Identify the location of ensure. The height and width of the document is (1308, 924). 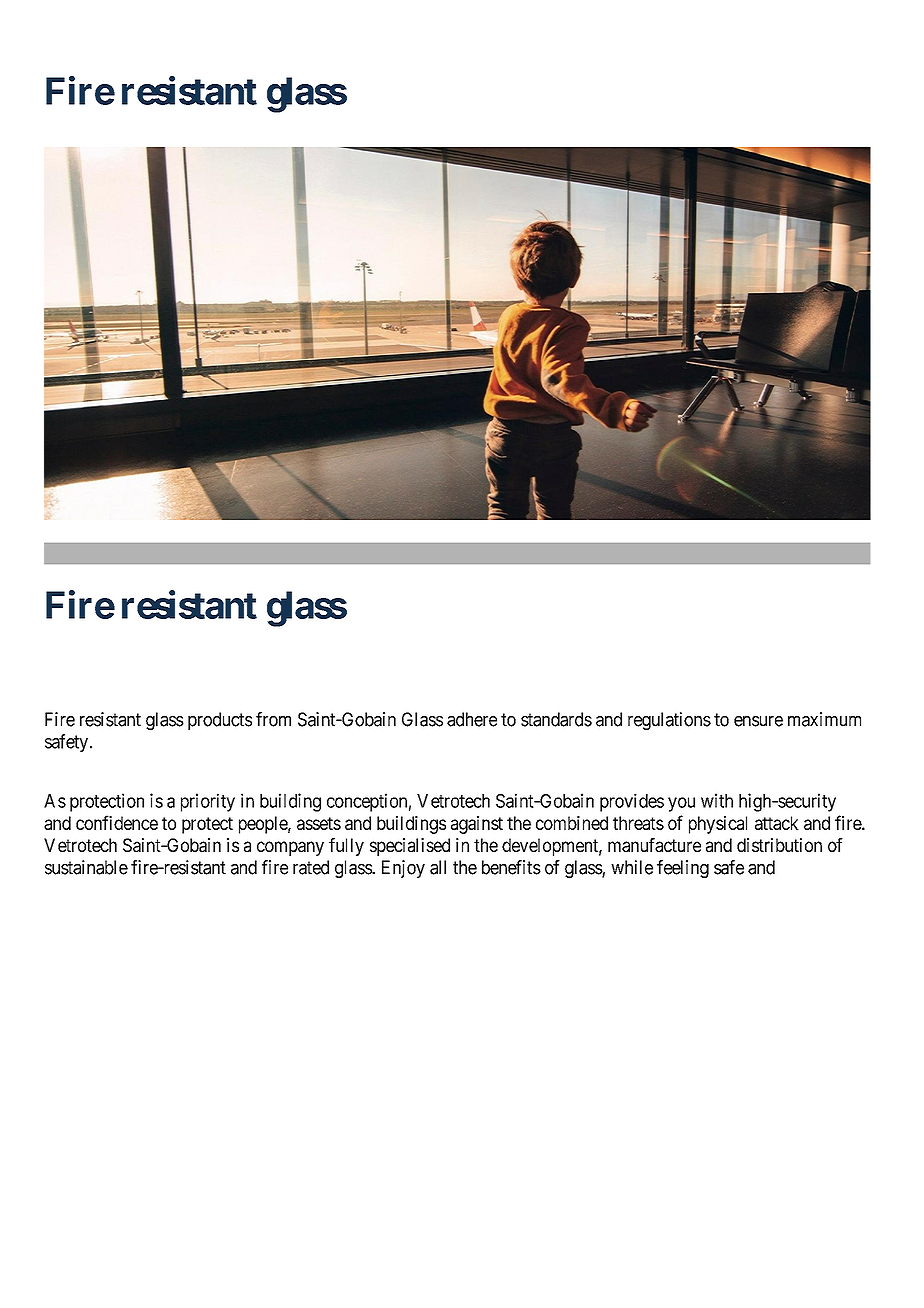
(758, 721).
